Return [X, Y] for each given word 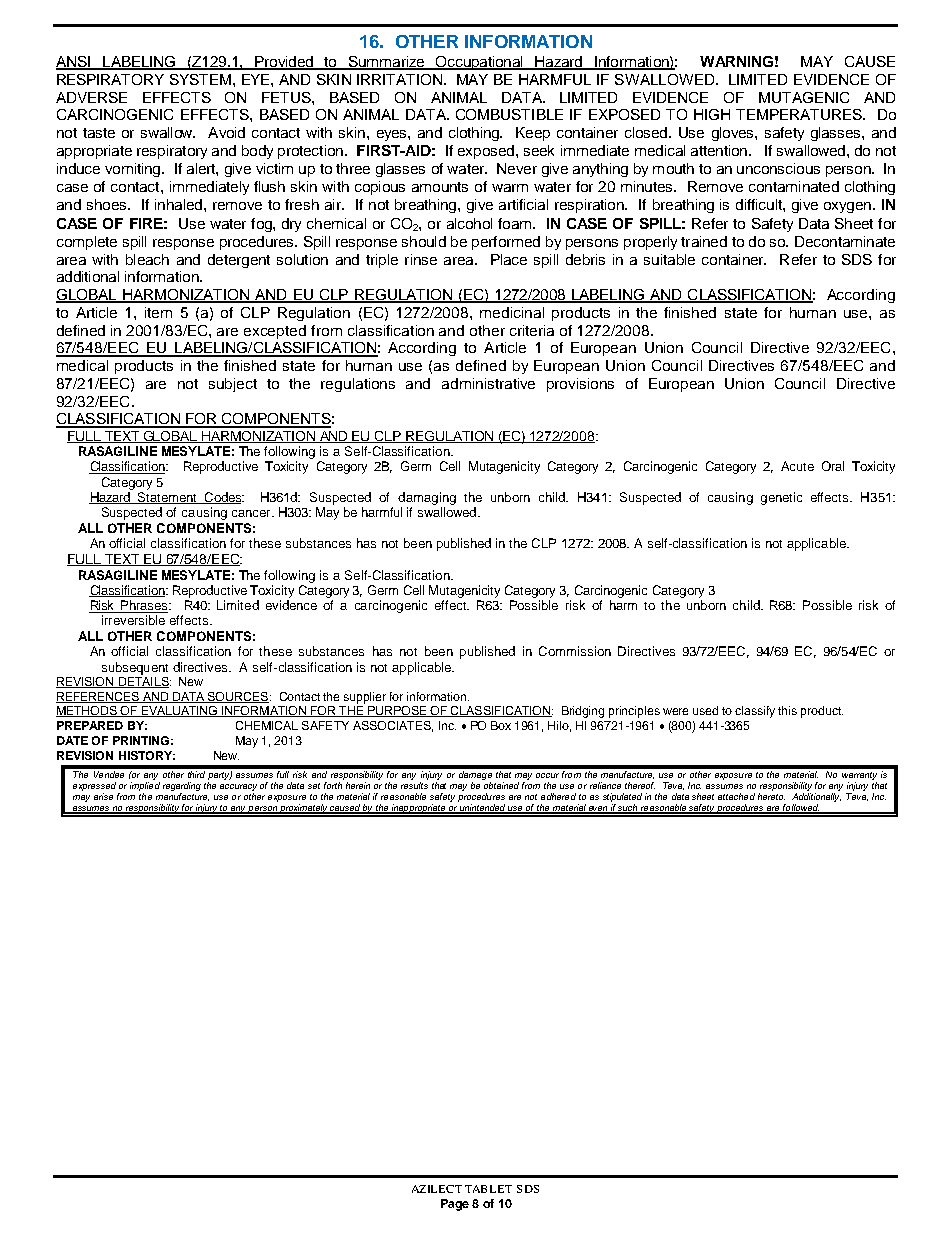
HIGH [712, 114]
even [598, 809]
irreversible [133, 620]
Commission [575, 651]
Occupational [479, 63]
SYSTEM [200, 79]
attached [736, 796]
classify [755, 712]
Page [455, 1205]
